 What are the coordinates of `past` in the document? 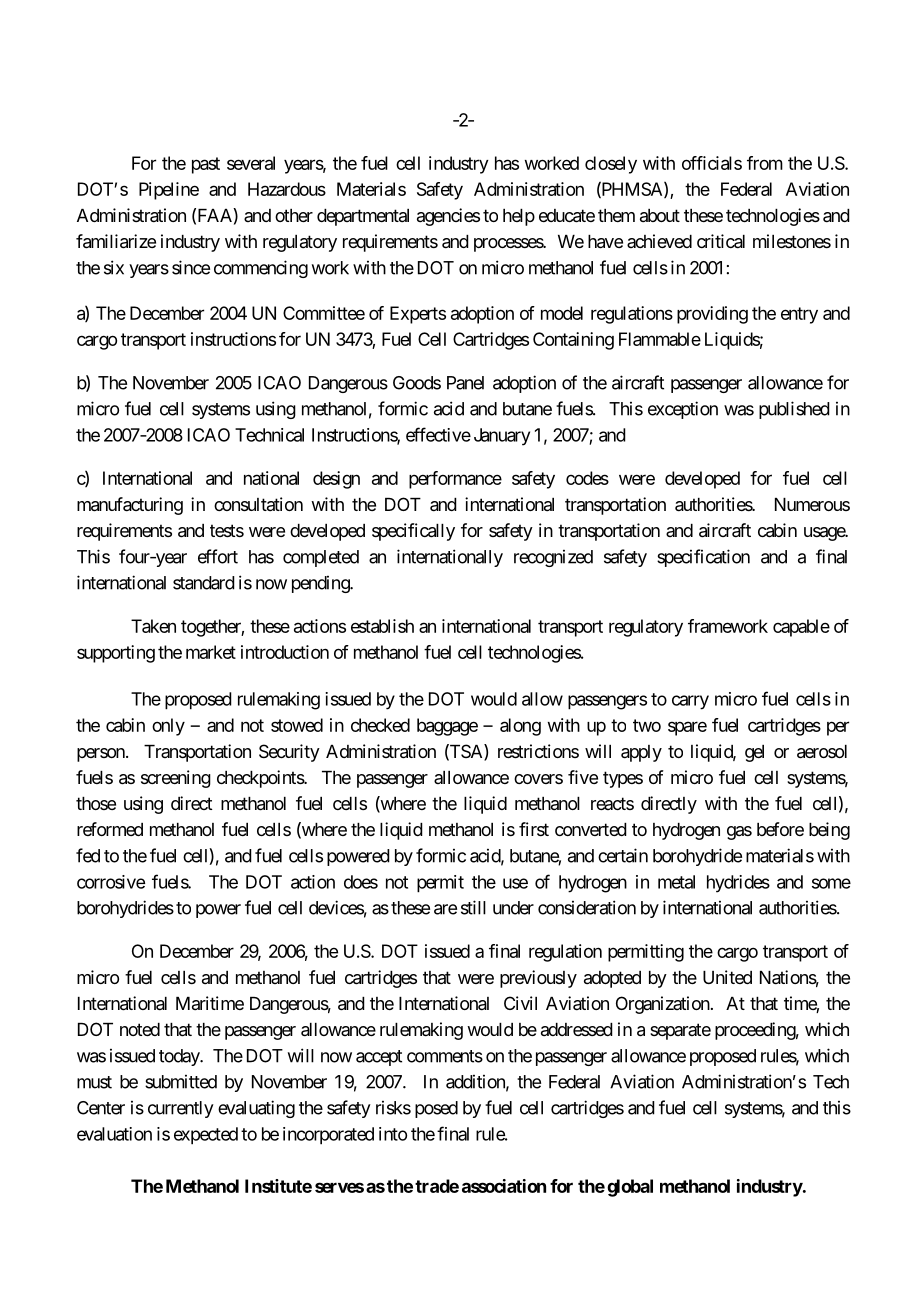 It's located at (206, 165).
